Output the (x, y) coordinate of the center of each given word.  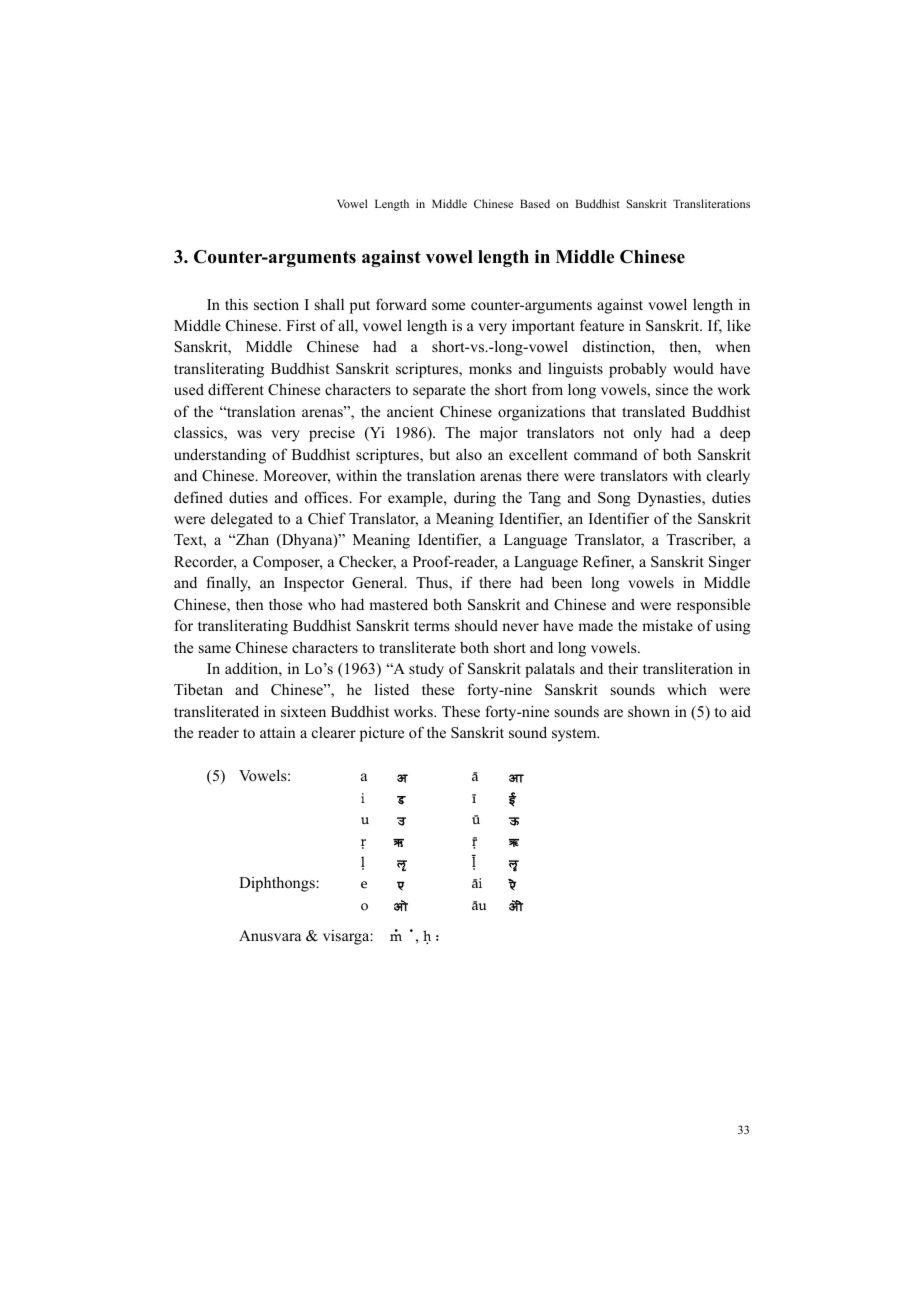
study (426, 670)
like (739, 325)
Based (535, 203)
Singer (730, 563)
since (672, 389)
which (687, 689)
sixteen (303, 711)
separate (439, 392)
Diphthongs (278, 884)
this (236, 304)
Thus (433, 584)
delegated (242, 520)
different (236, 389)
